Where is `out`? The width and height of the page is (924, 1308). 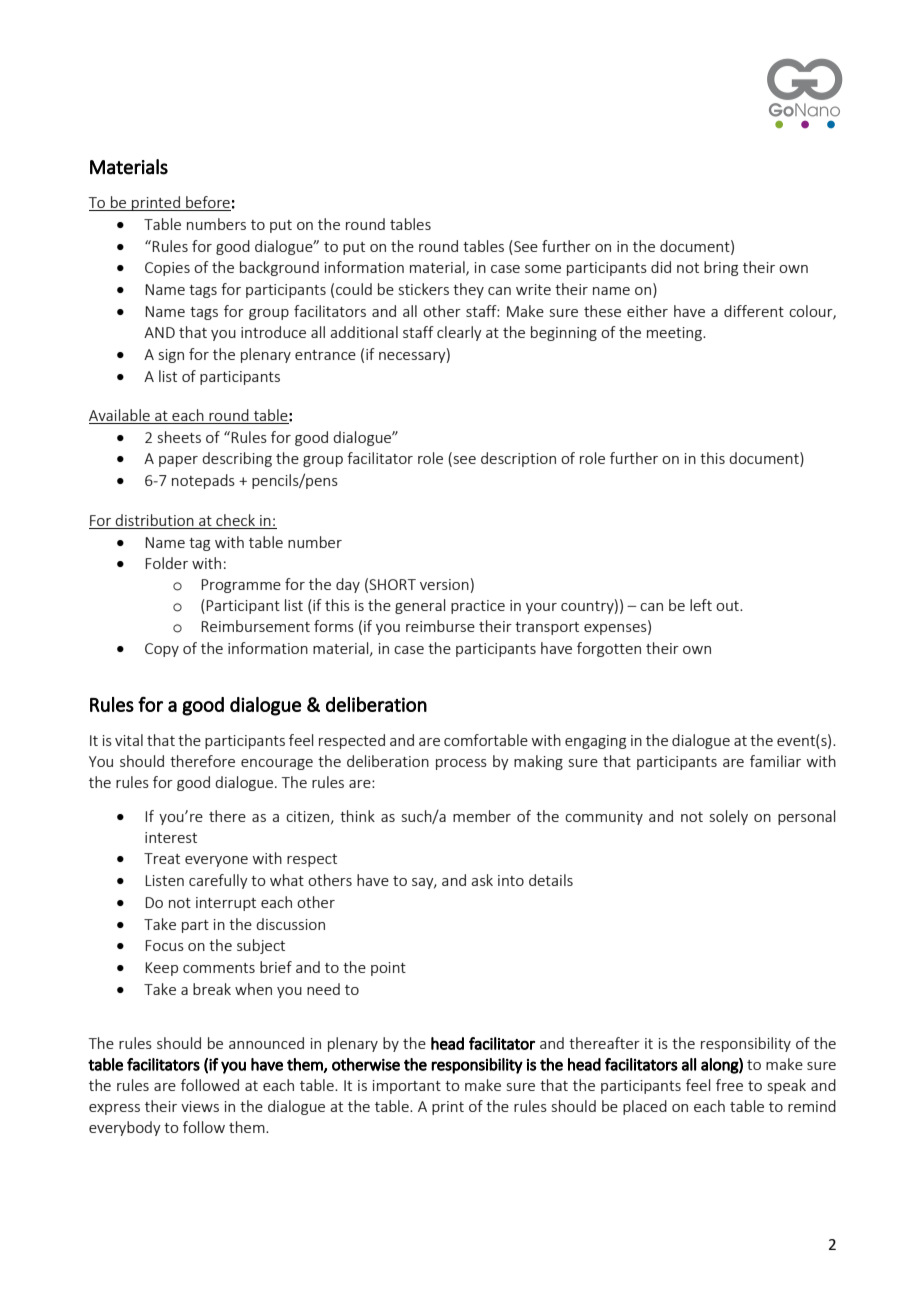 out is located at coordinates (728, 606).
